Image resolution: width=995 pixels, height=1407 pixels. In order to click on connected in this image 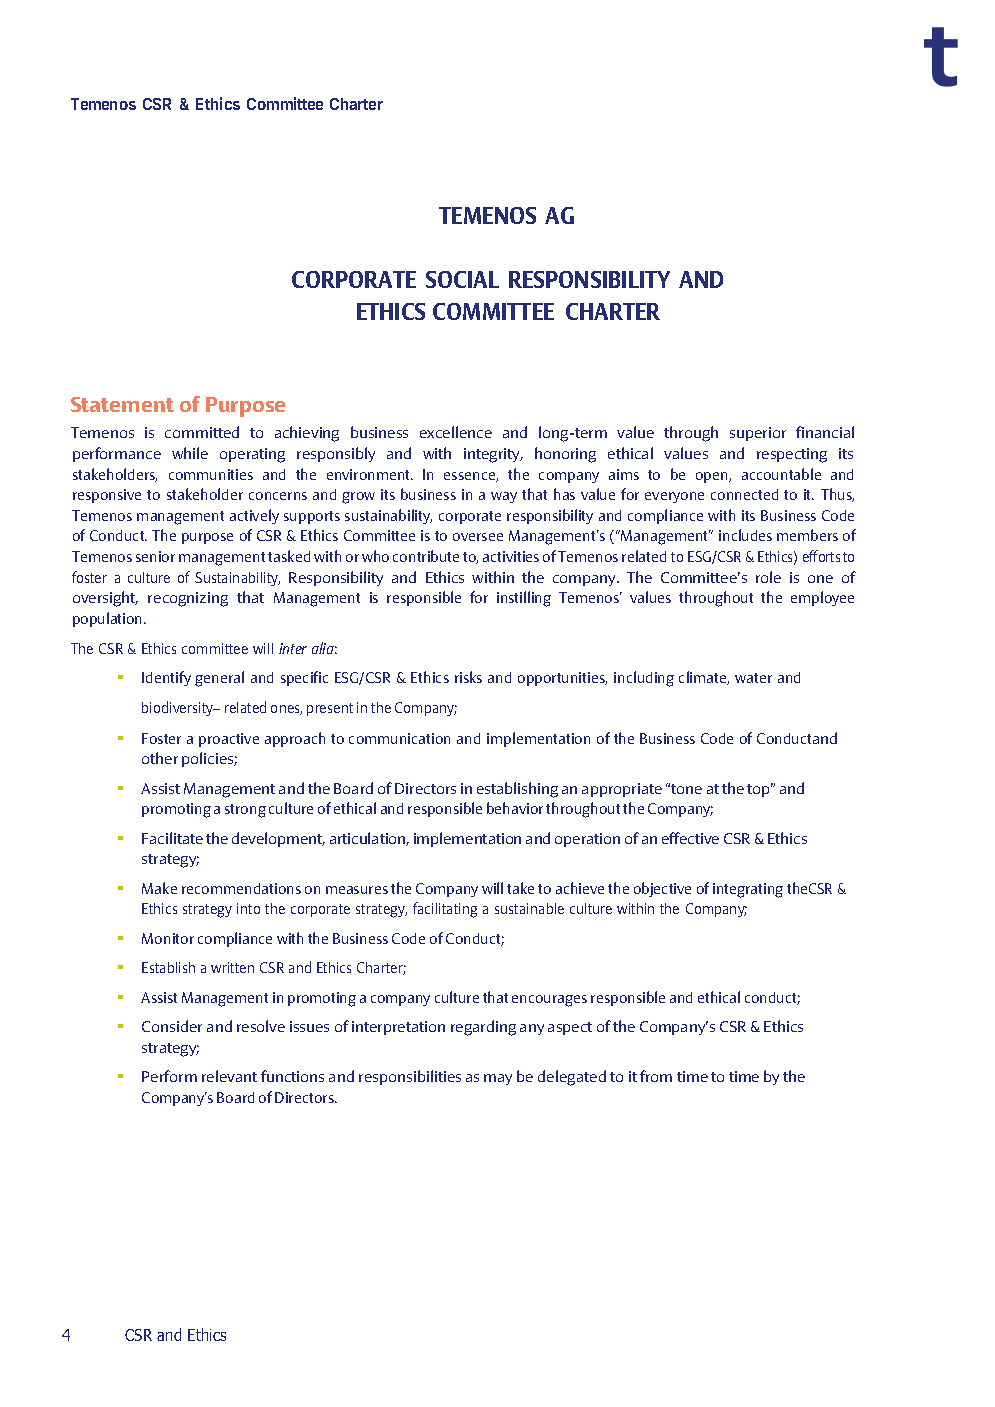, I will do `click(744, 494)`.
